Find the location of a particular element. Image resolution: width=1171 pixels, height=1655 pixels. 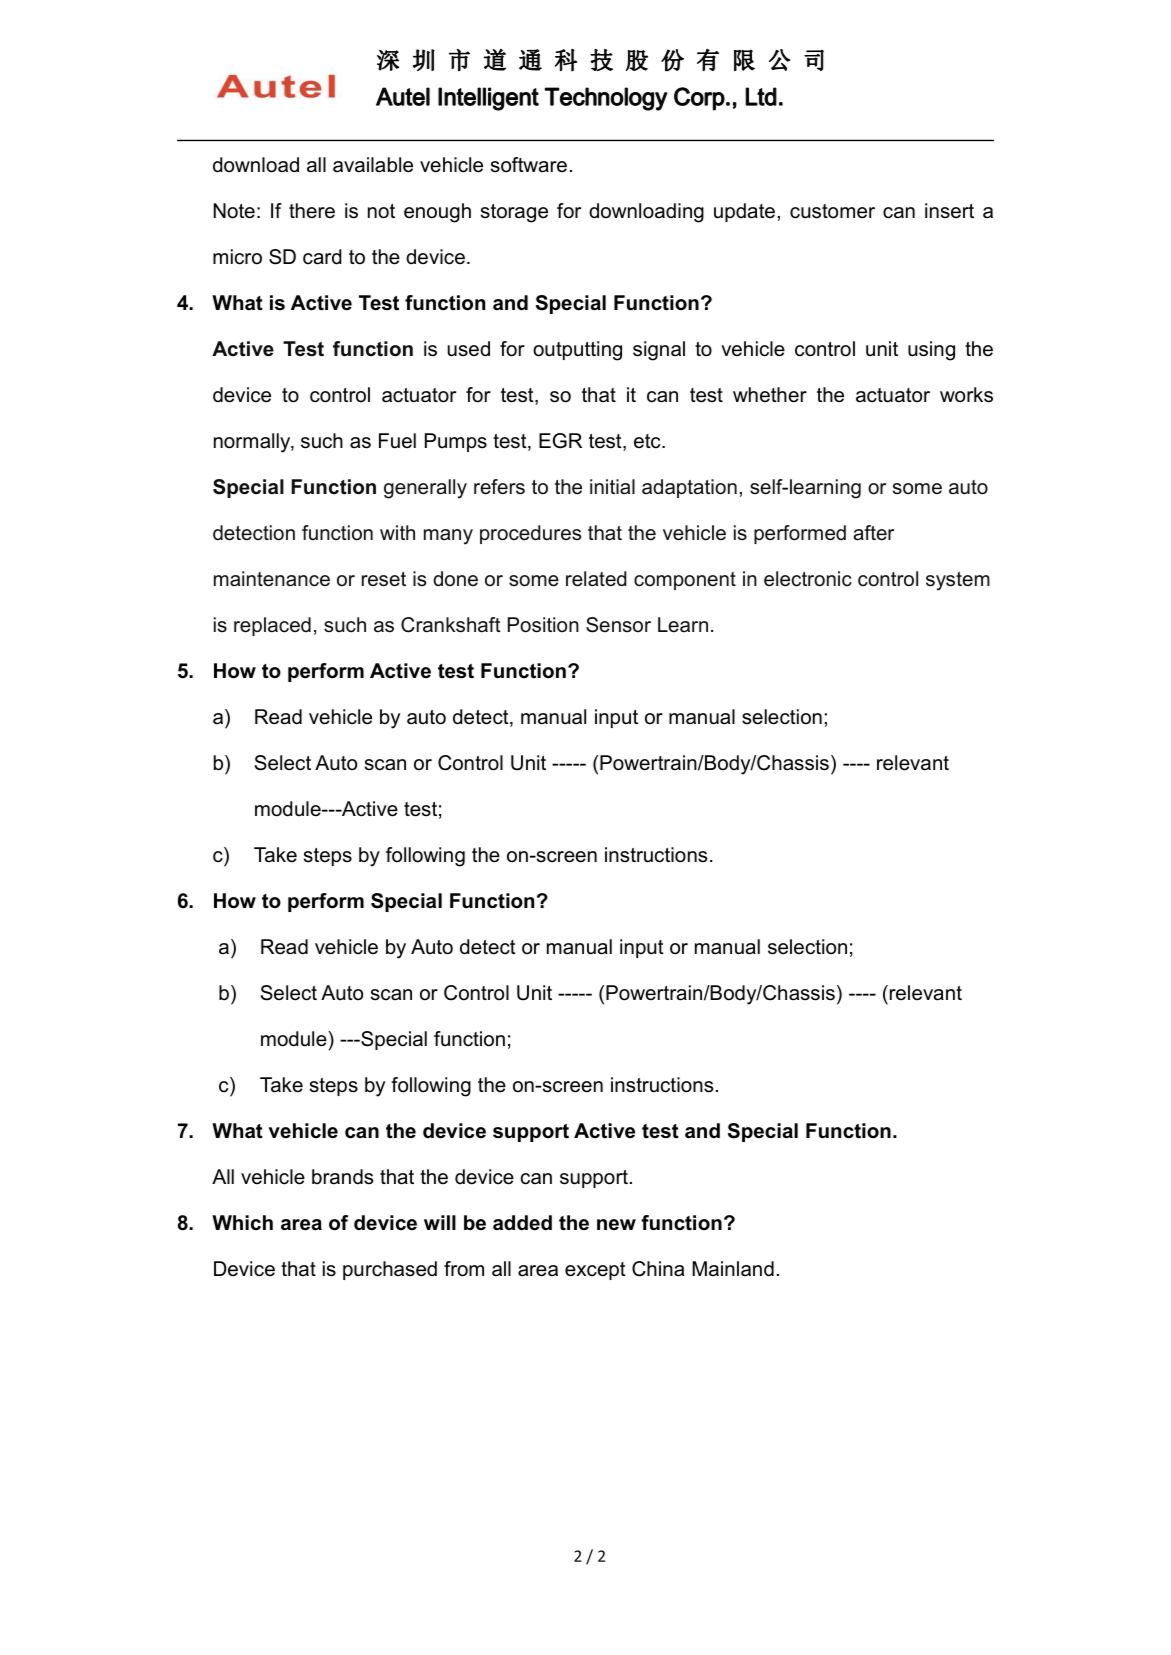

electronic is located at coordinates (808, 579).
